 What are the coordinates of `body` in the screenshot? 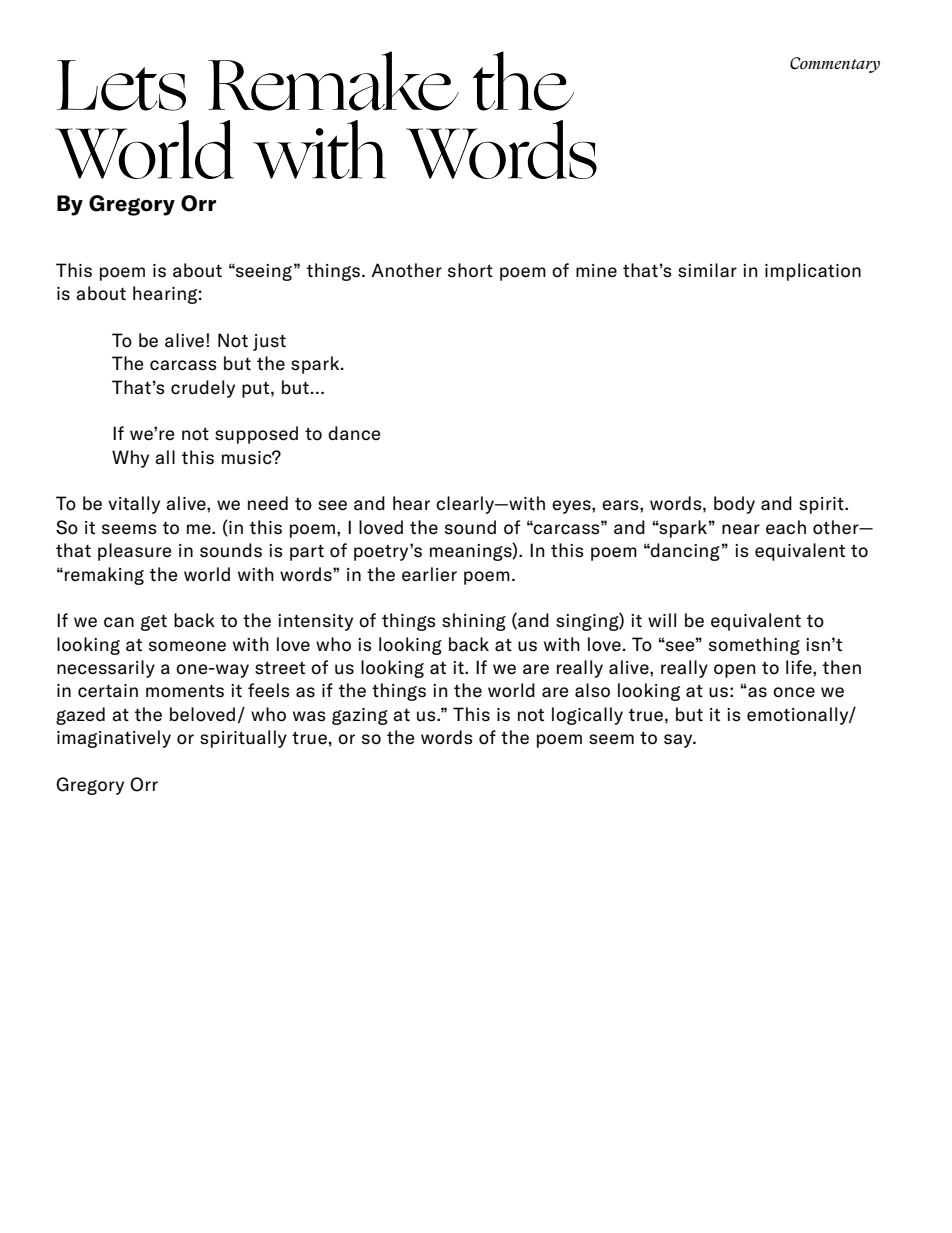 It's located at (734, 505).
